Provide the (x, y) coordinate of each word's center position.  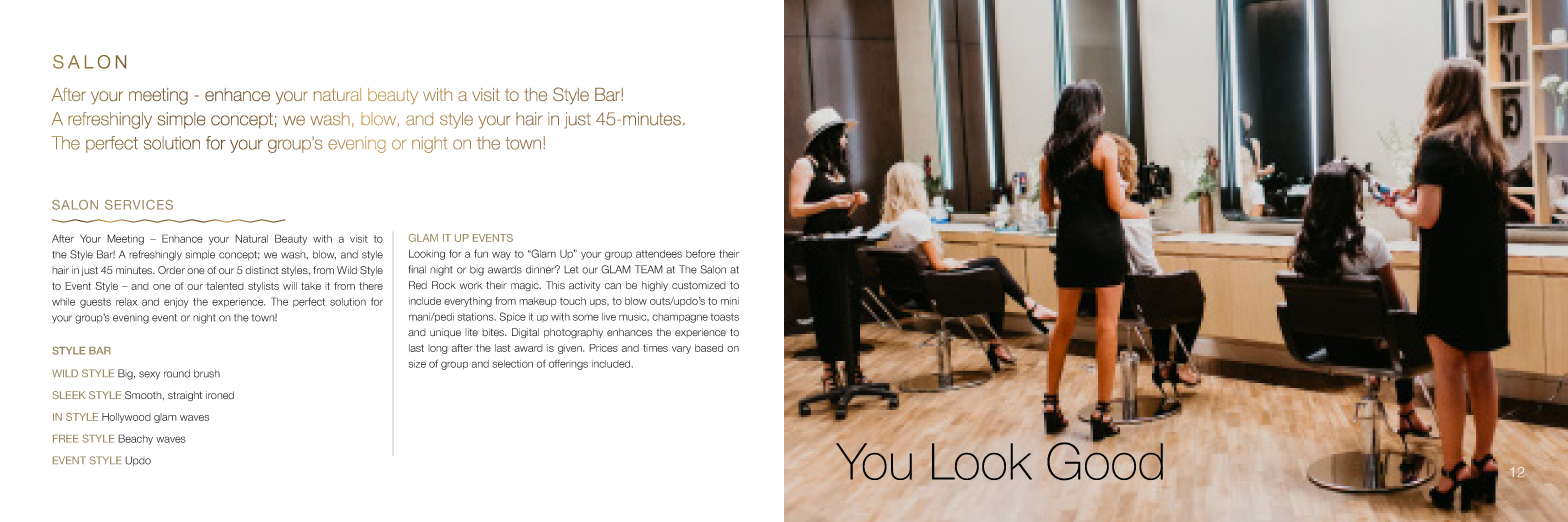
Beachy (135, 439)
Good (1105, 460)
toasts (724, 317)
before (700, 254)
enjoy (176, 303)
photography (573, 333)
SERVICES (139, 205)
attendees (659, 254)
